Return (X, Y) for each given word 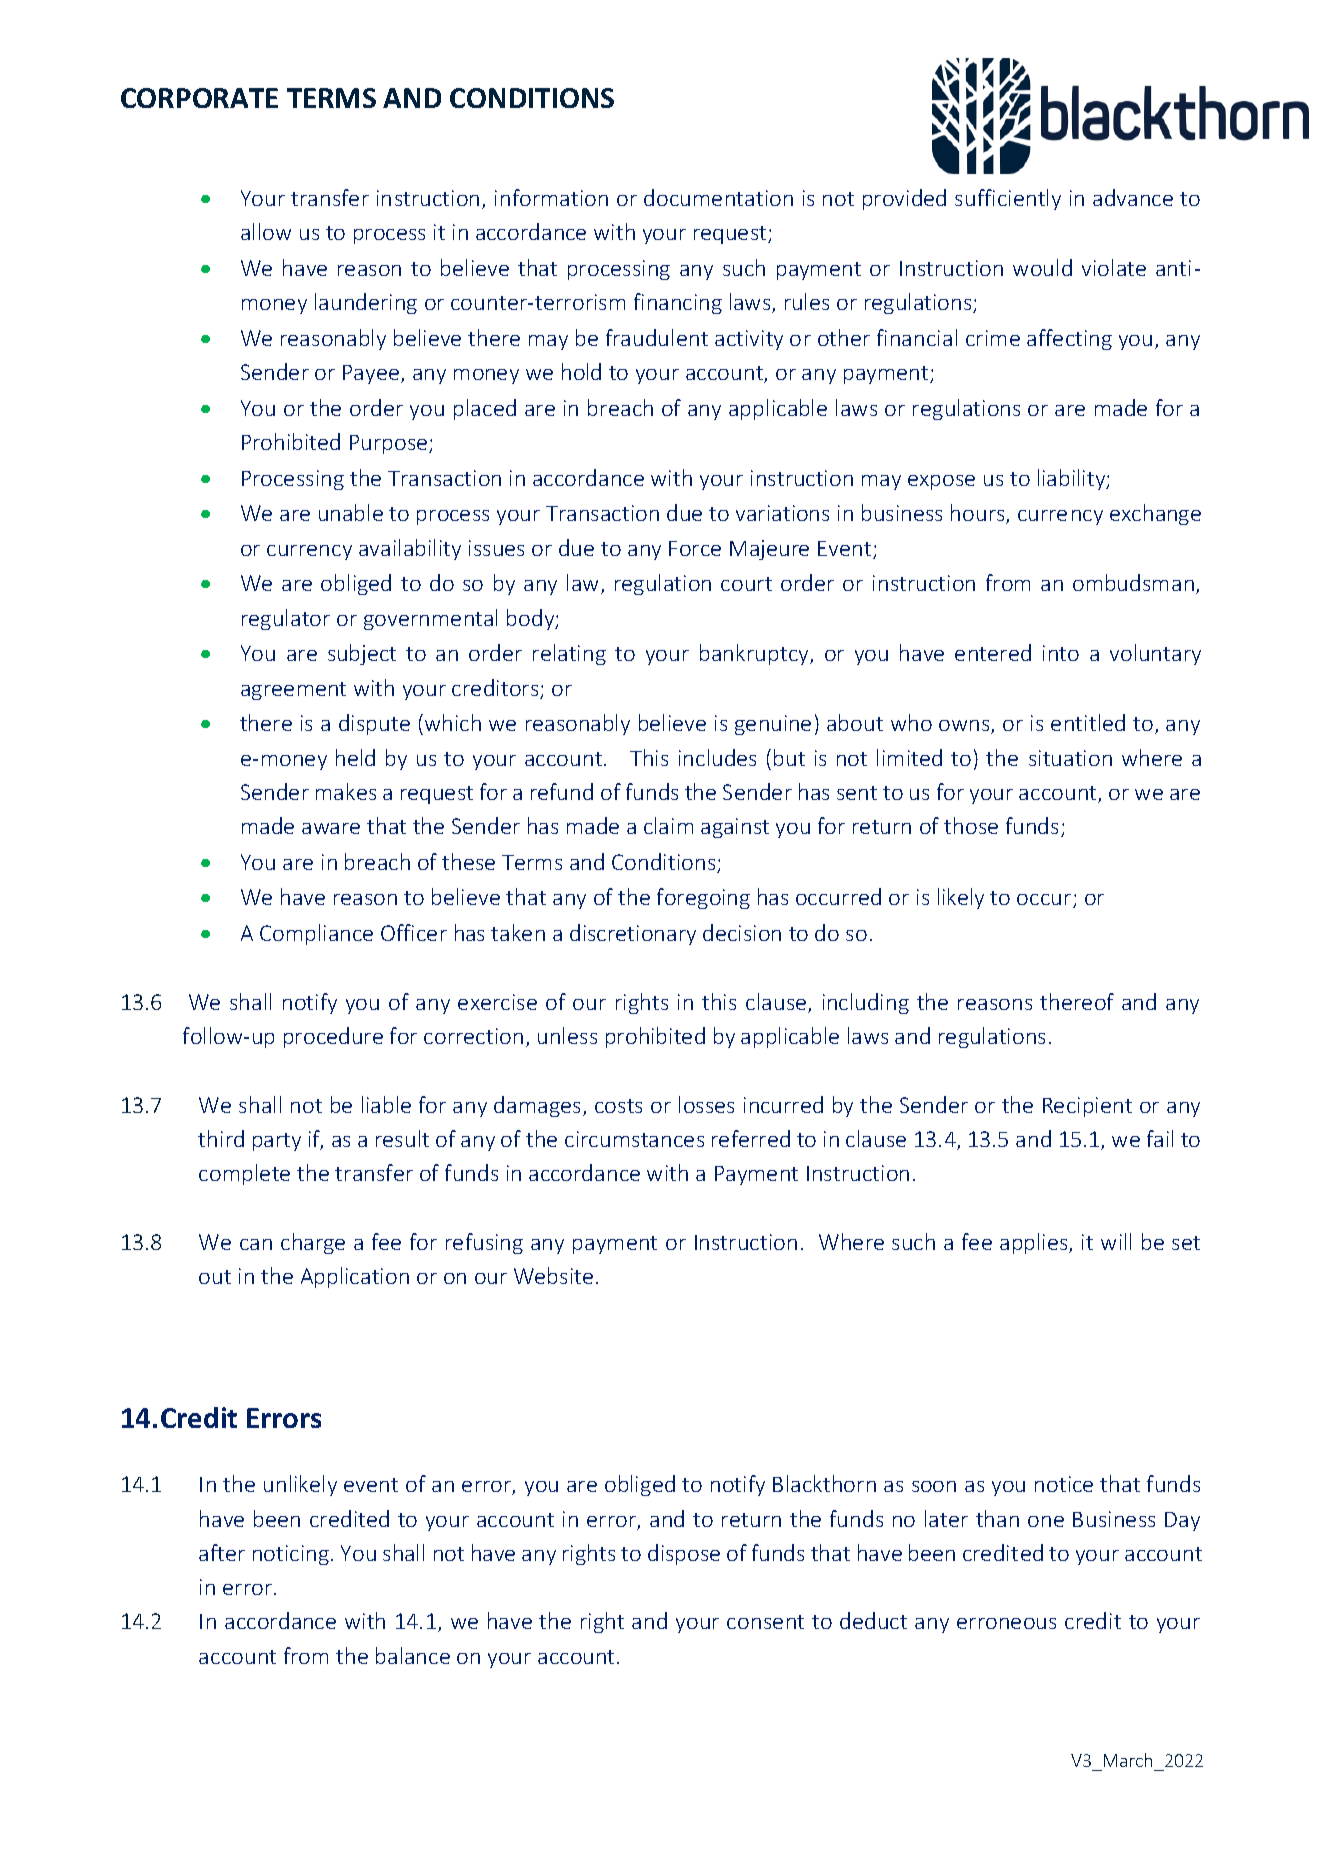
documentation (718, 197)
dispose (684, 1554)
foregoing (703, 898)
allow (266, 231)
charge (313, 1243)
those (971, 825)
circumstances (634, 1139)
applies (1035, 1243)
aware (331, 828)
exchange (1155, 514)
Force (695, 548)
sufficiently (1008, 199)
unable (351, 512)
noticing (292, 1555)
